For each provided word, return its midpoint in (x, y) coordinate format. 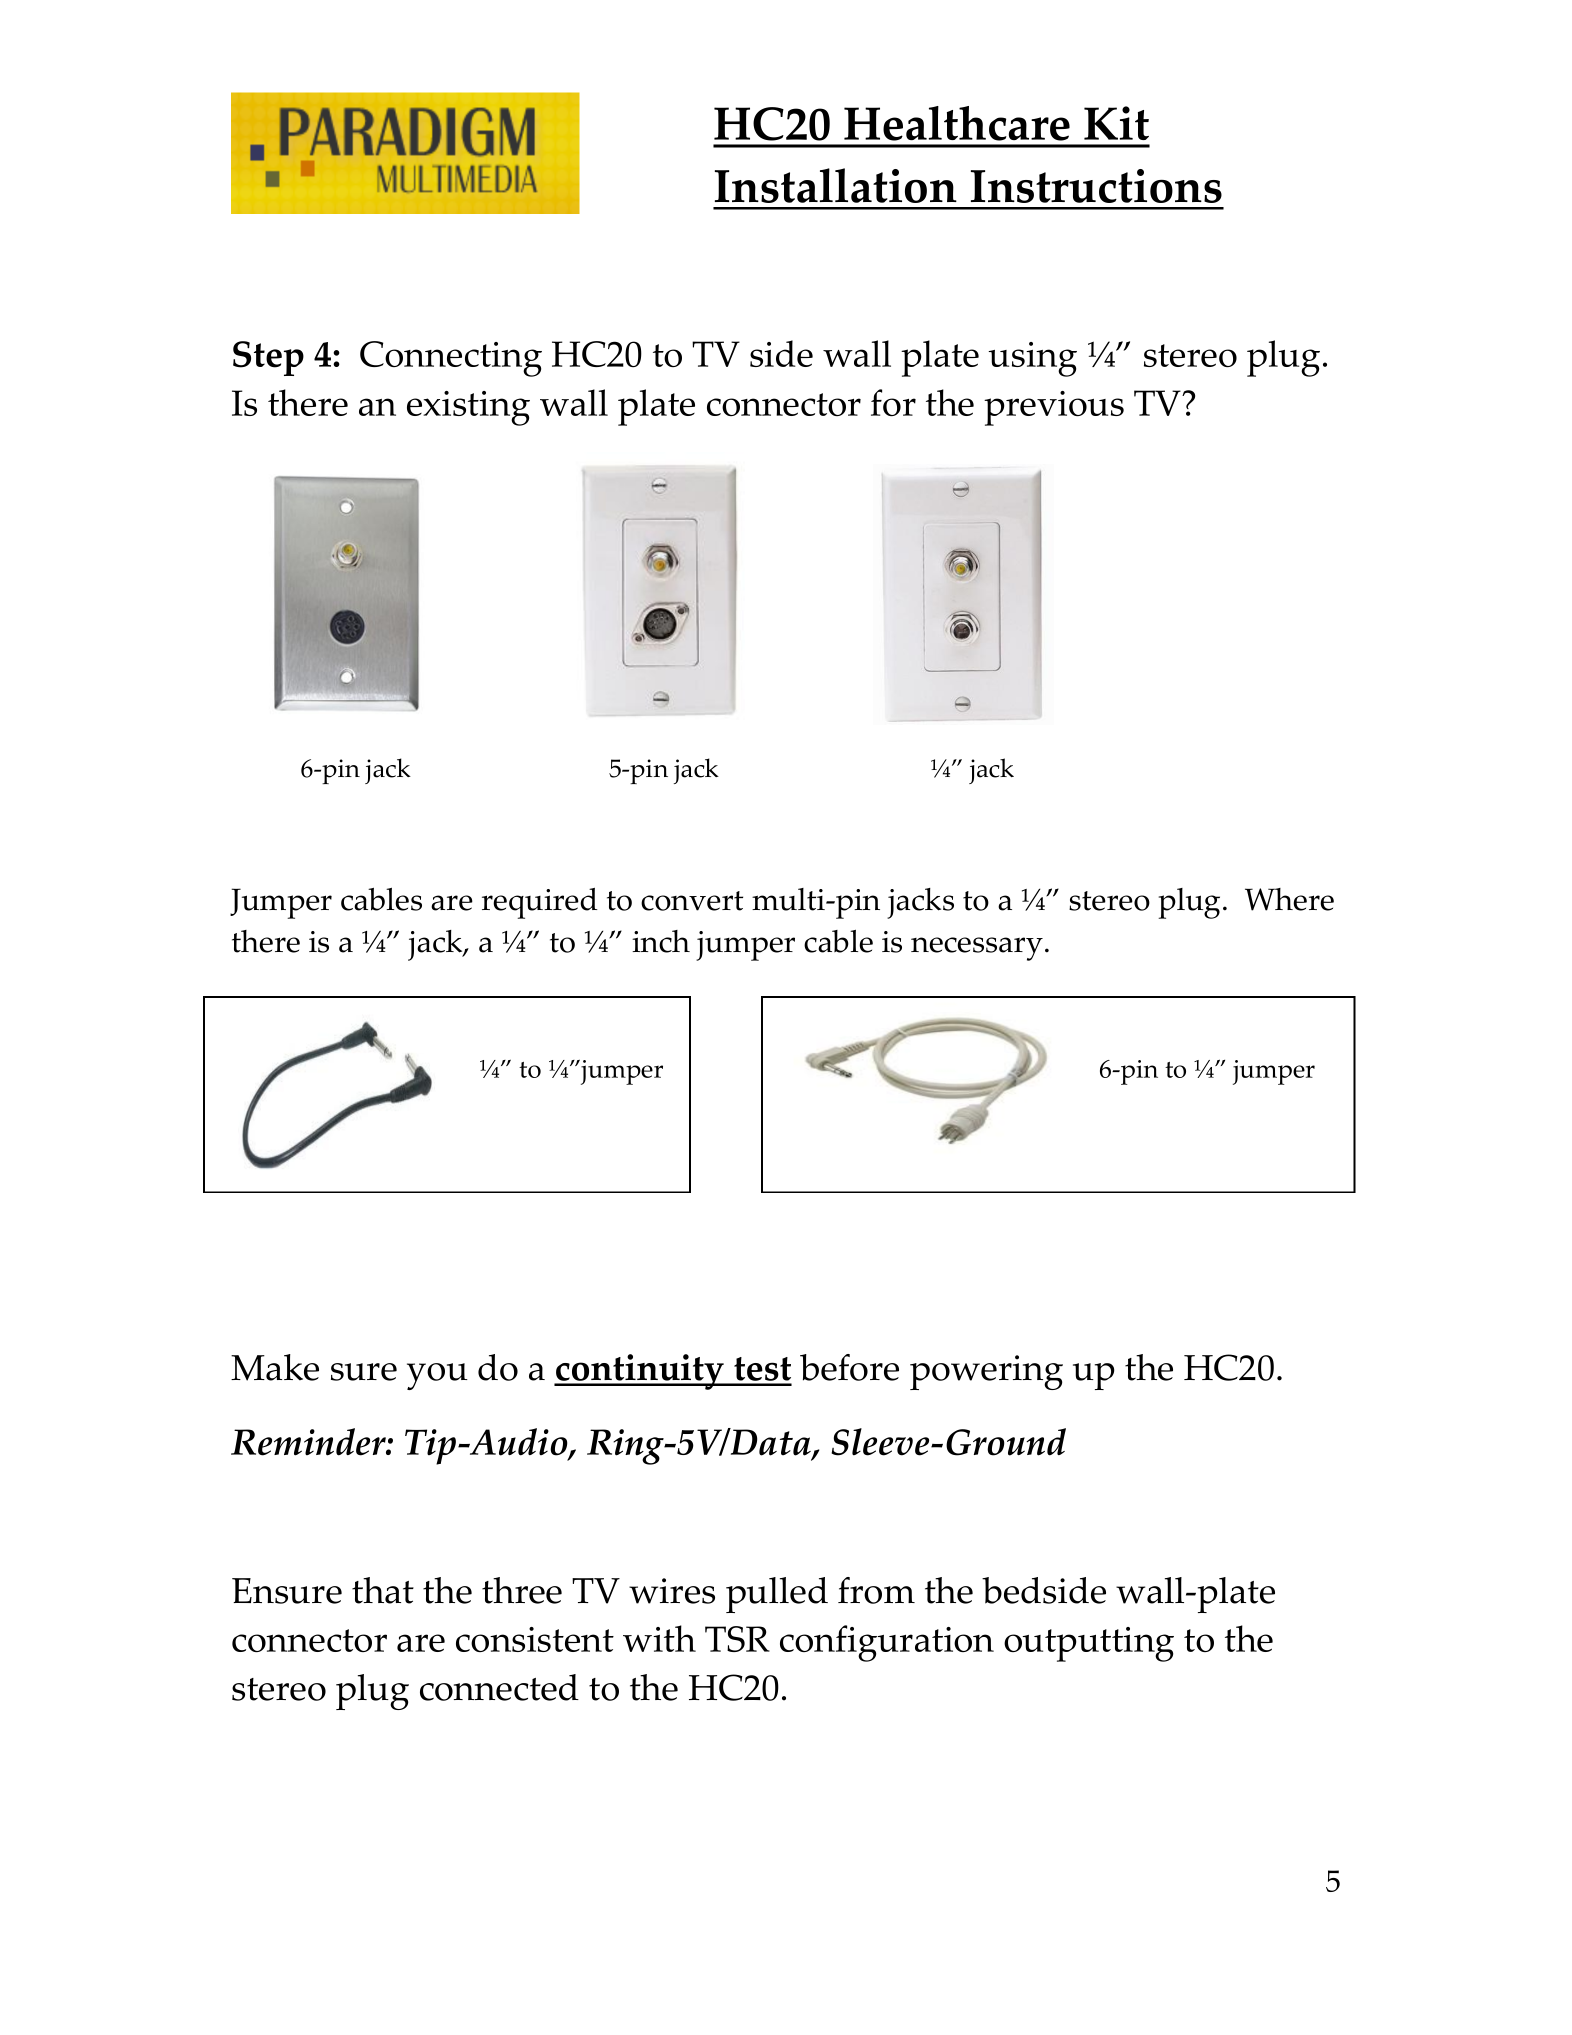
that (383, 1590)
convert (692, 901)
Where (1289, 899)
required (540, 903)
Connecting (451, 359)
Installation (836, 185)
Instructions (1096, 186)
